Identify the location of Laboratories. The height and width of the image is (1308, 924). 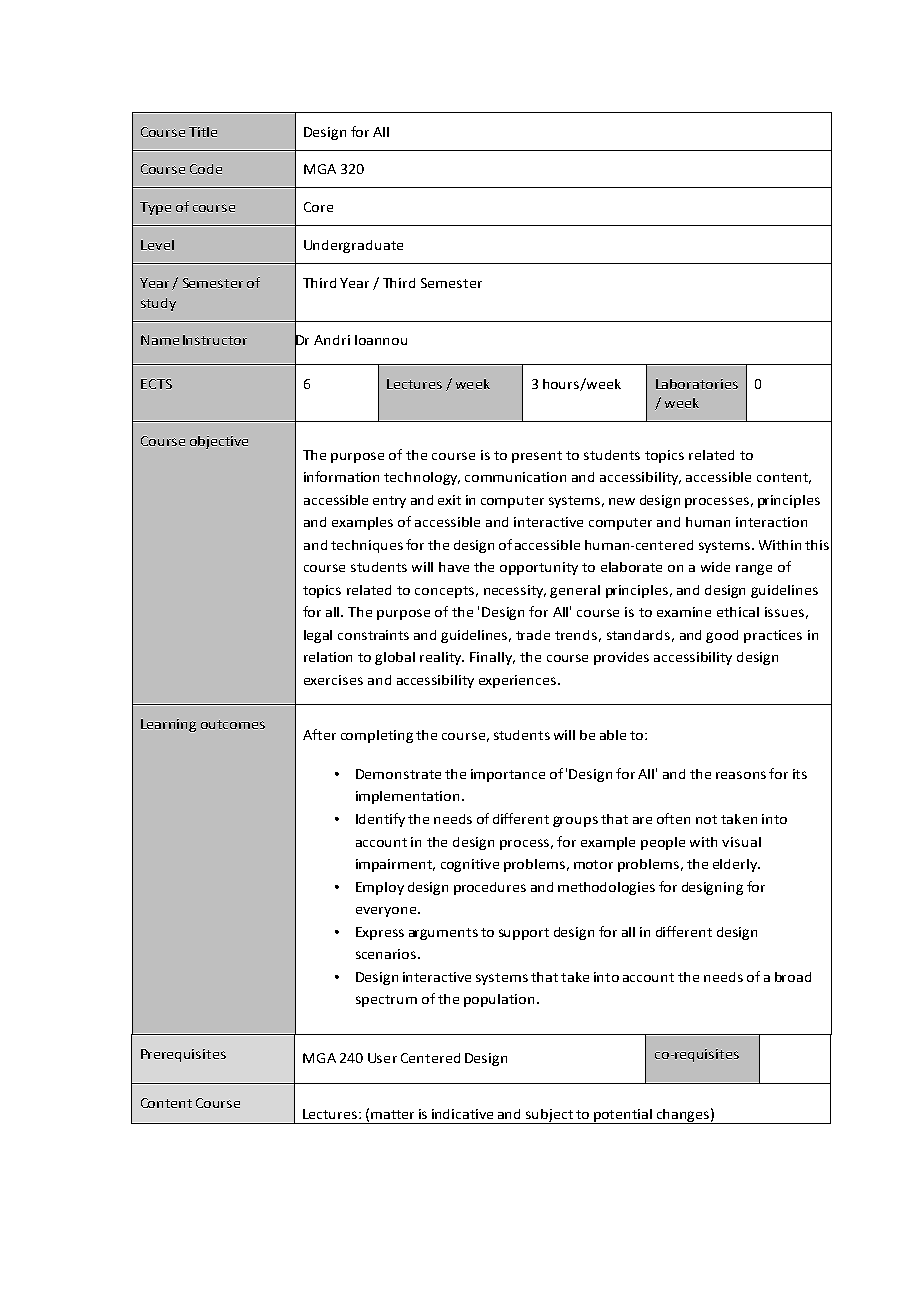
(697, 384).
